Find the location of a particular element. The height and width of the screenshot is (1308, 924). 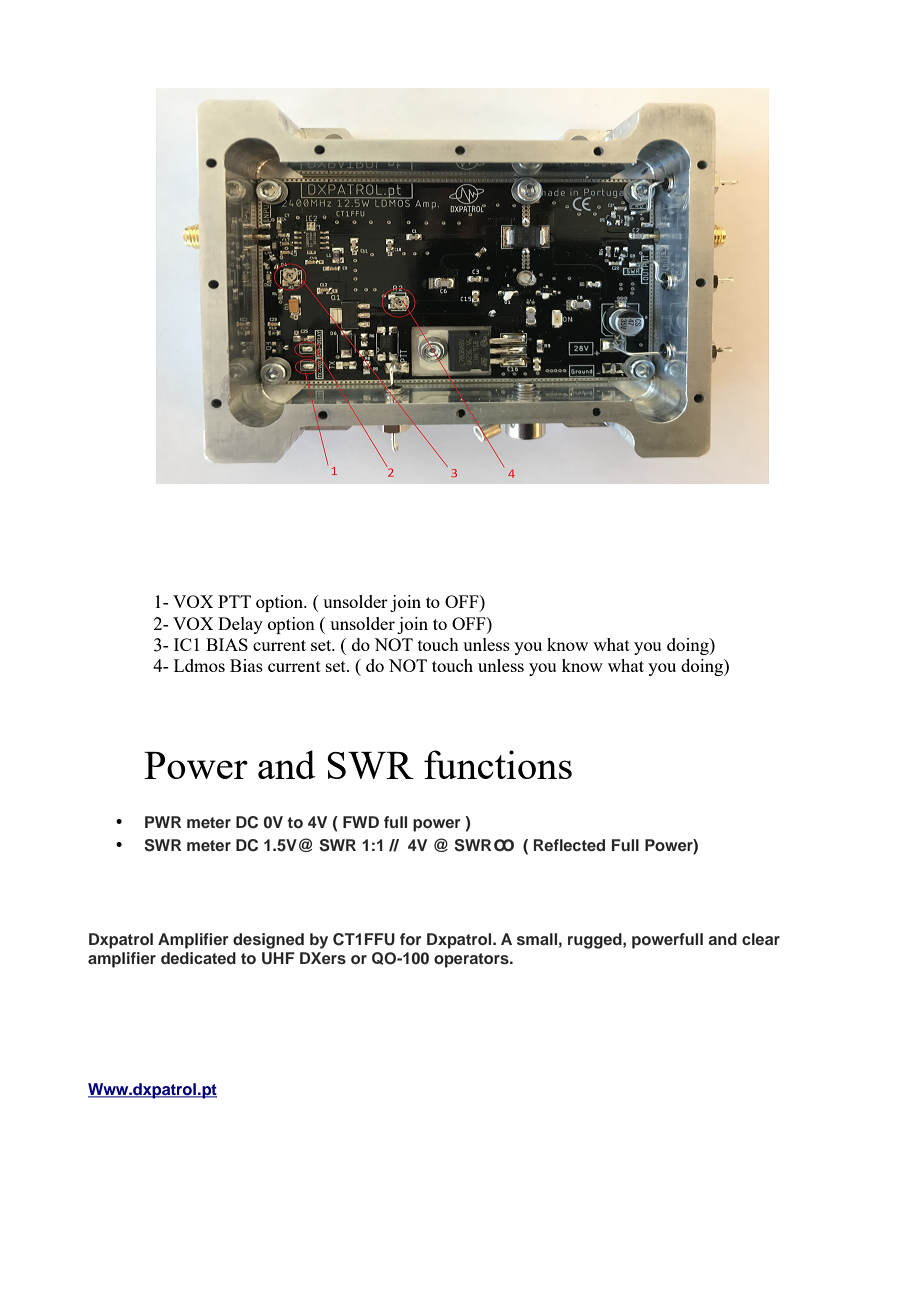

designed is located at coordinates (268, 941).
